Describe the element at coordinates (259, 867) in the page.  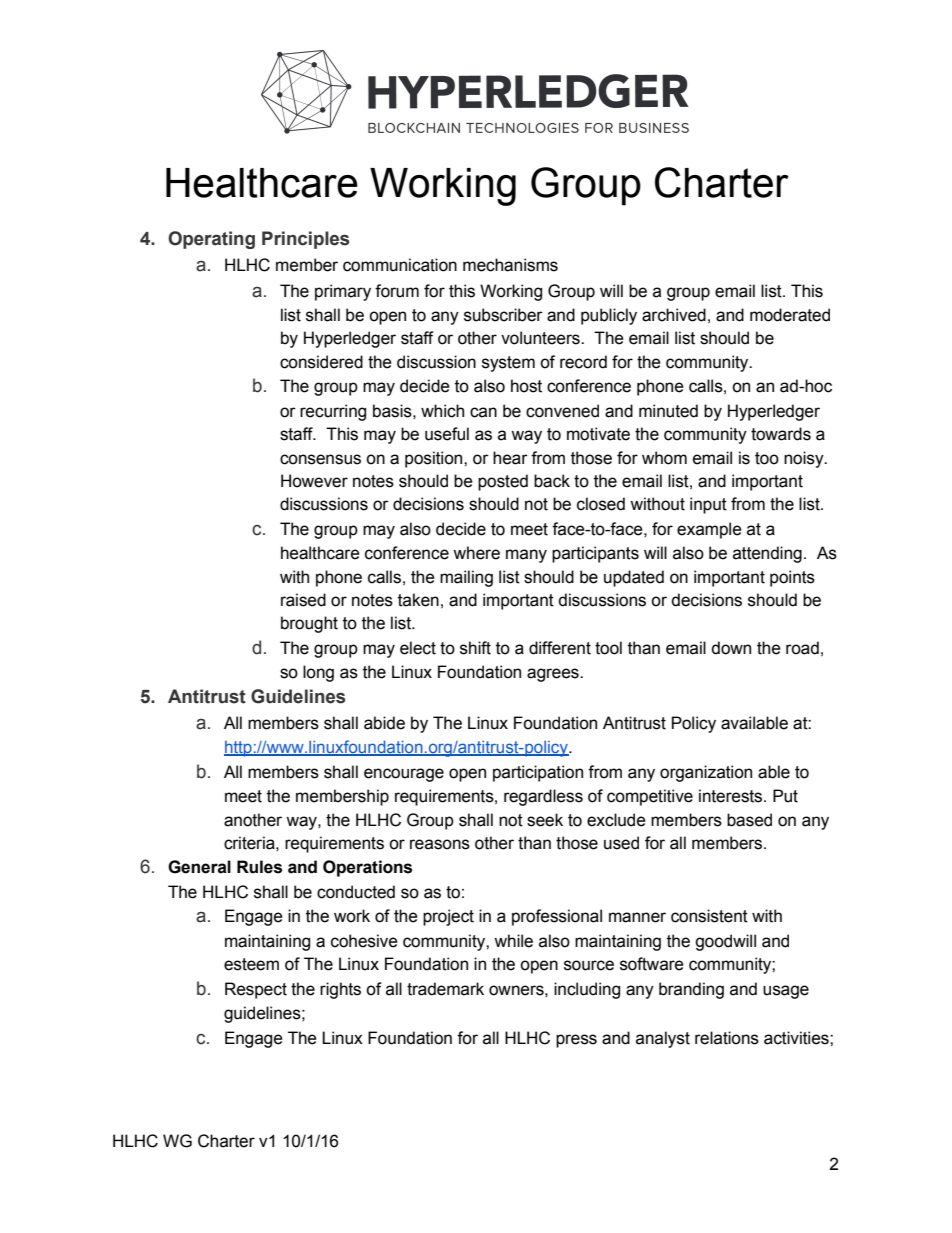
I see `Rules` at that location.
